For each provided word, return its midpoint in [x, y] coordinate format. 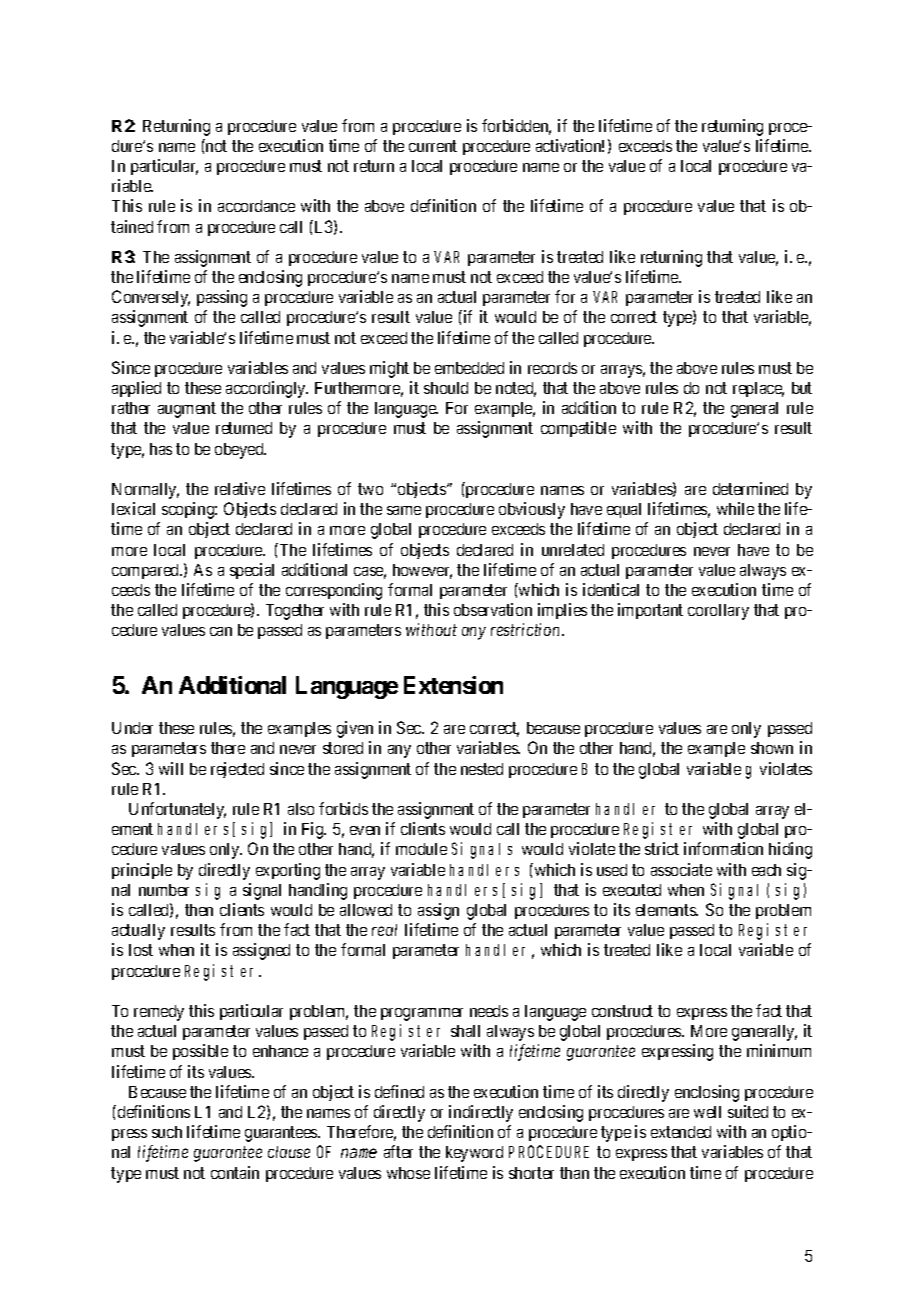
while [735, 508]
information [723, 848]
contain [235, 1172]
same [404, 510]
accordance [256, 206]
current [433, 146]
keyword [474, 1154]
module [421, 849]
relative [240, 488]
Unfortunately [177, 810]
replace [758, 389]
